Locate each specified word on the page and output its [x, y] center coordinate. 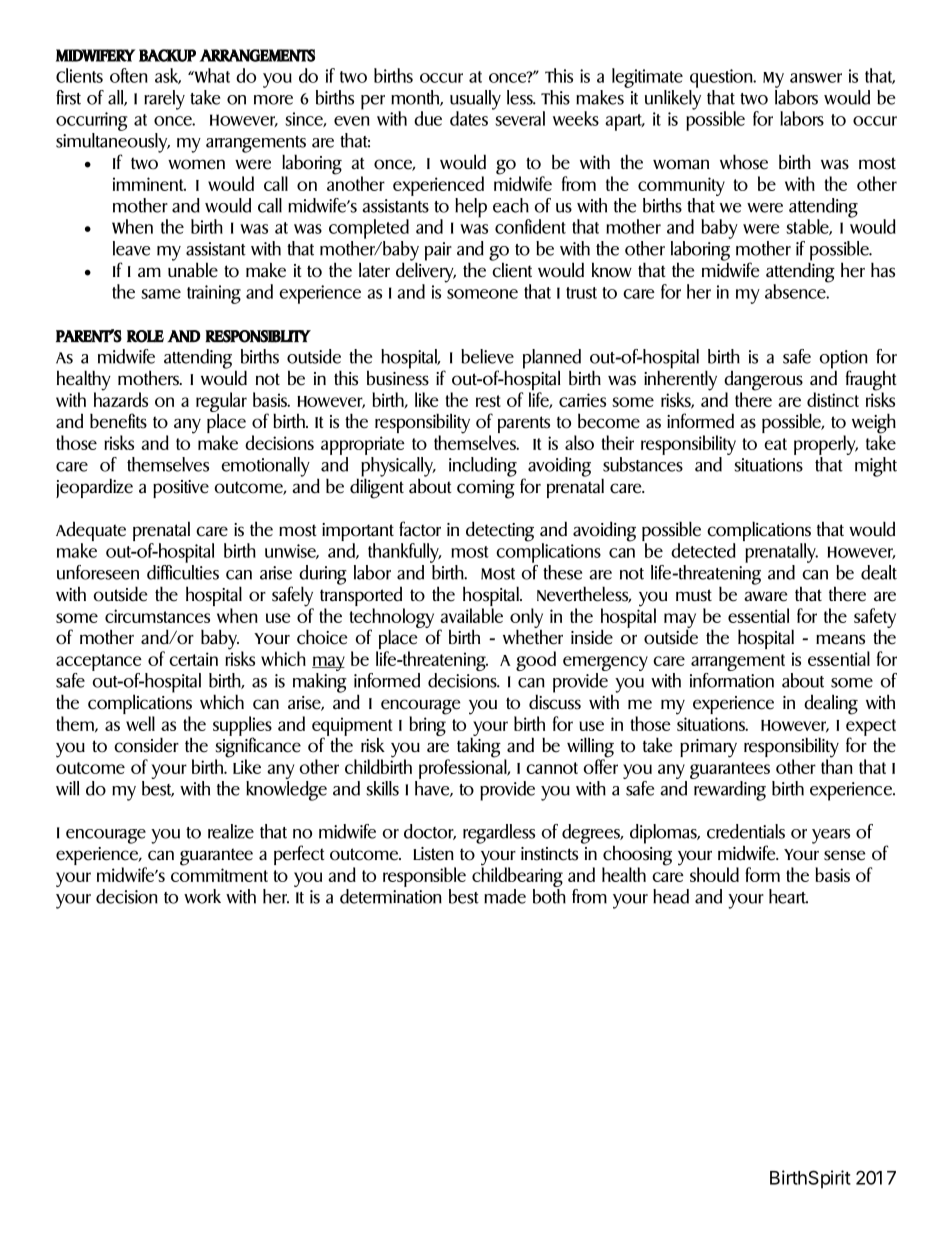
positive [181, 489]
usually [475, 101]
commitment [219, 875]
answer [816, 78]
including [483, 467]
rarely [164, 100]
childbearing [517, 876]
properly [826, 445]
